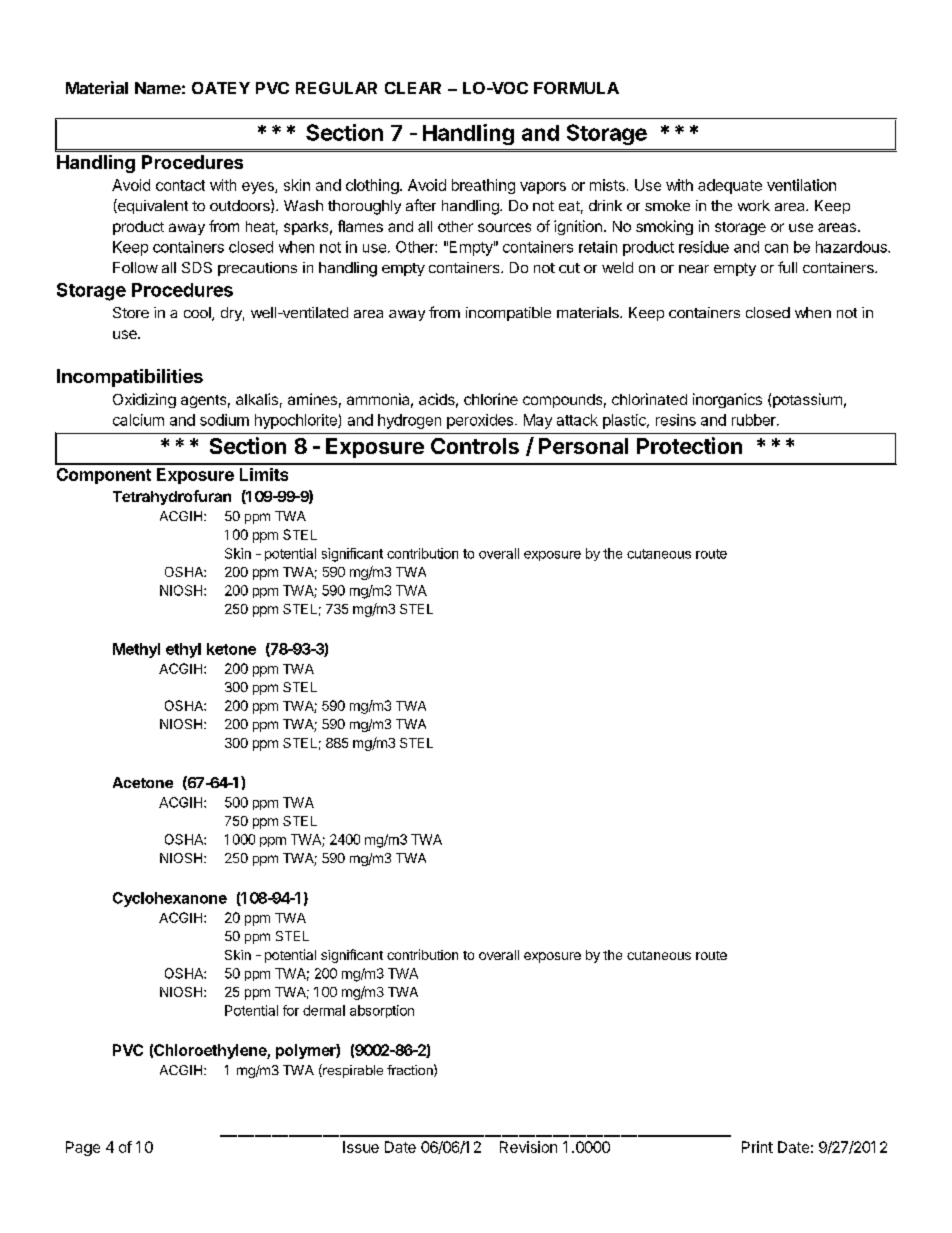 The height and width of the page is (1233, 952). I want to click on contact, so click(180, 185).
